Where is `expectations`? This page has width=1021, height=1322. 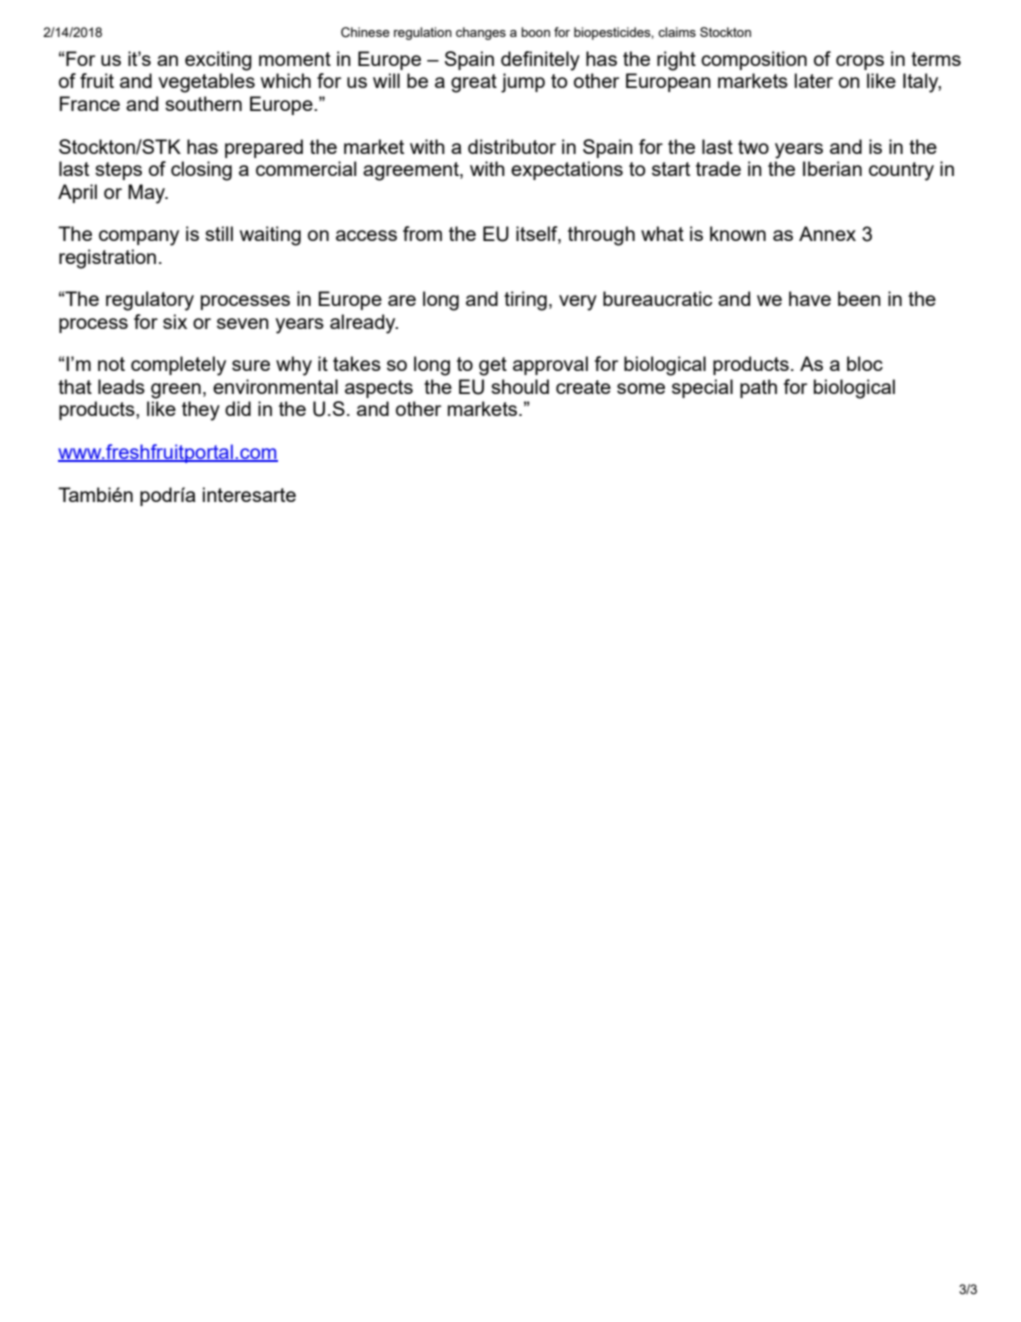 expectations is located at coordinates (567, 170).
